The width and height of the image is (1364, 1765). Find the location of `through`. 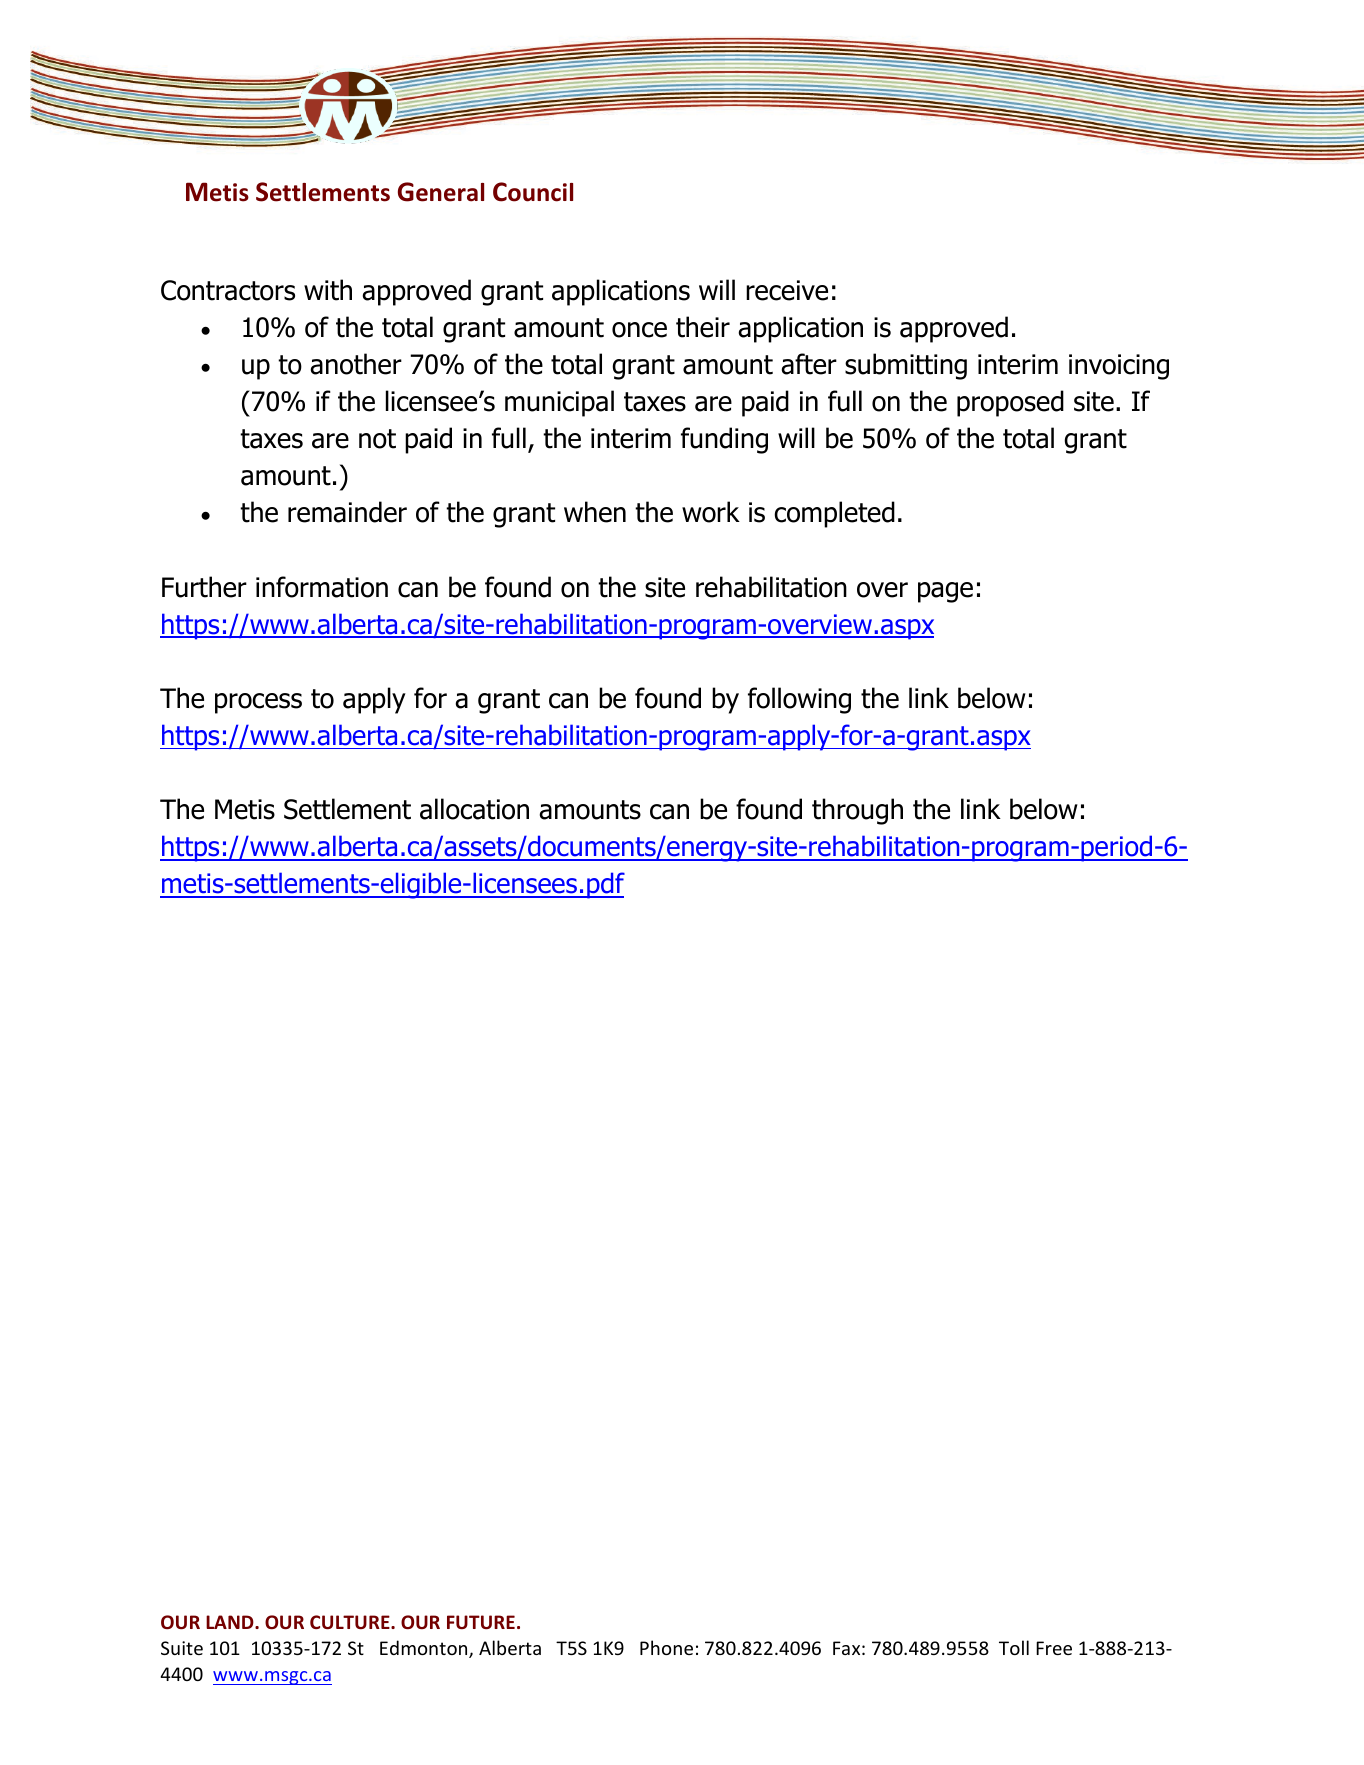

through is located at coordinates (857, 811).
